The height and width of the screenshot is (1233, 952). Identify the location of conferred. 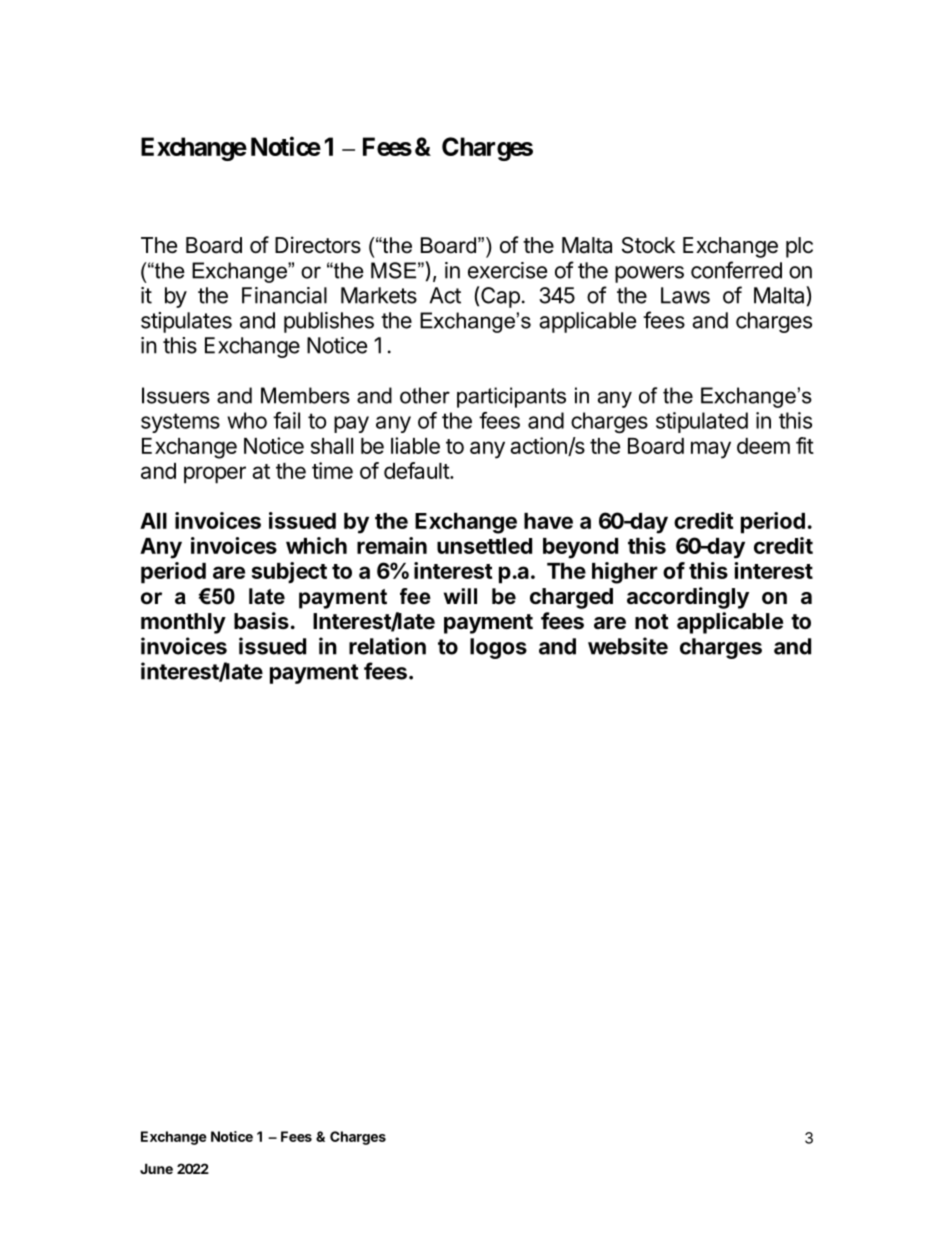
(736, 270).
